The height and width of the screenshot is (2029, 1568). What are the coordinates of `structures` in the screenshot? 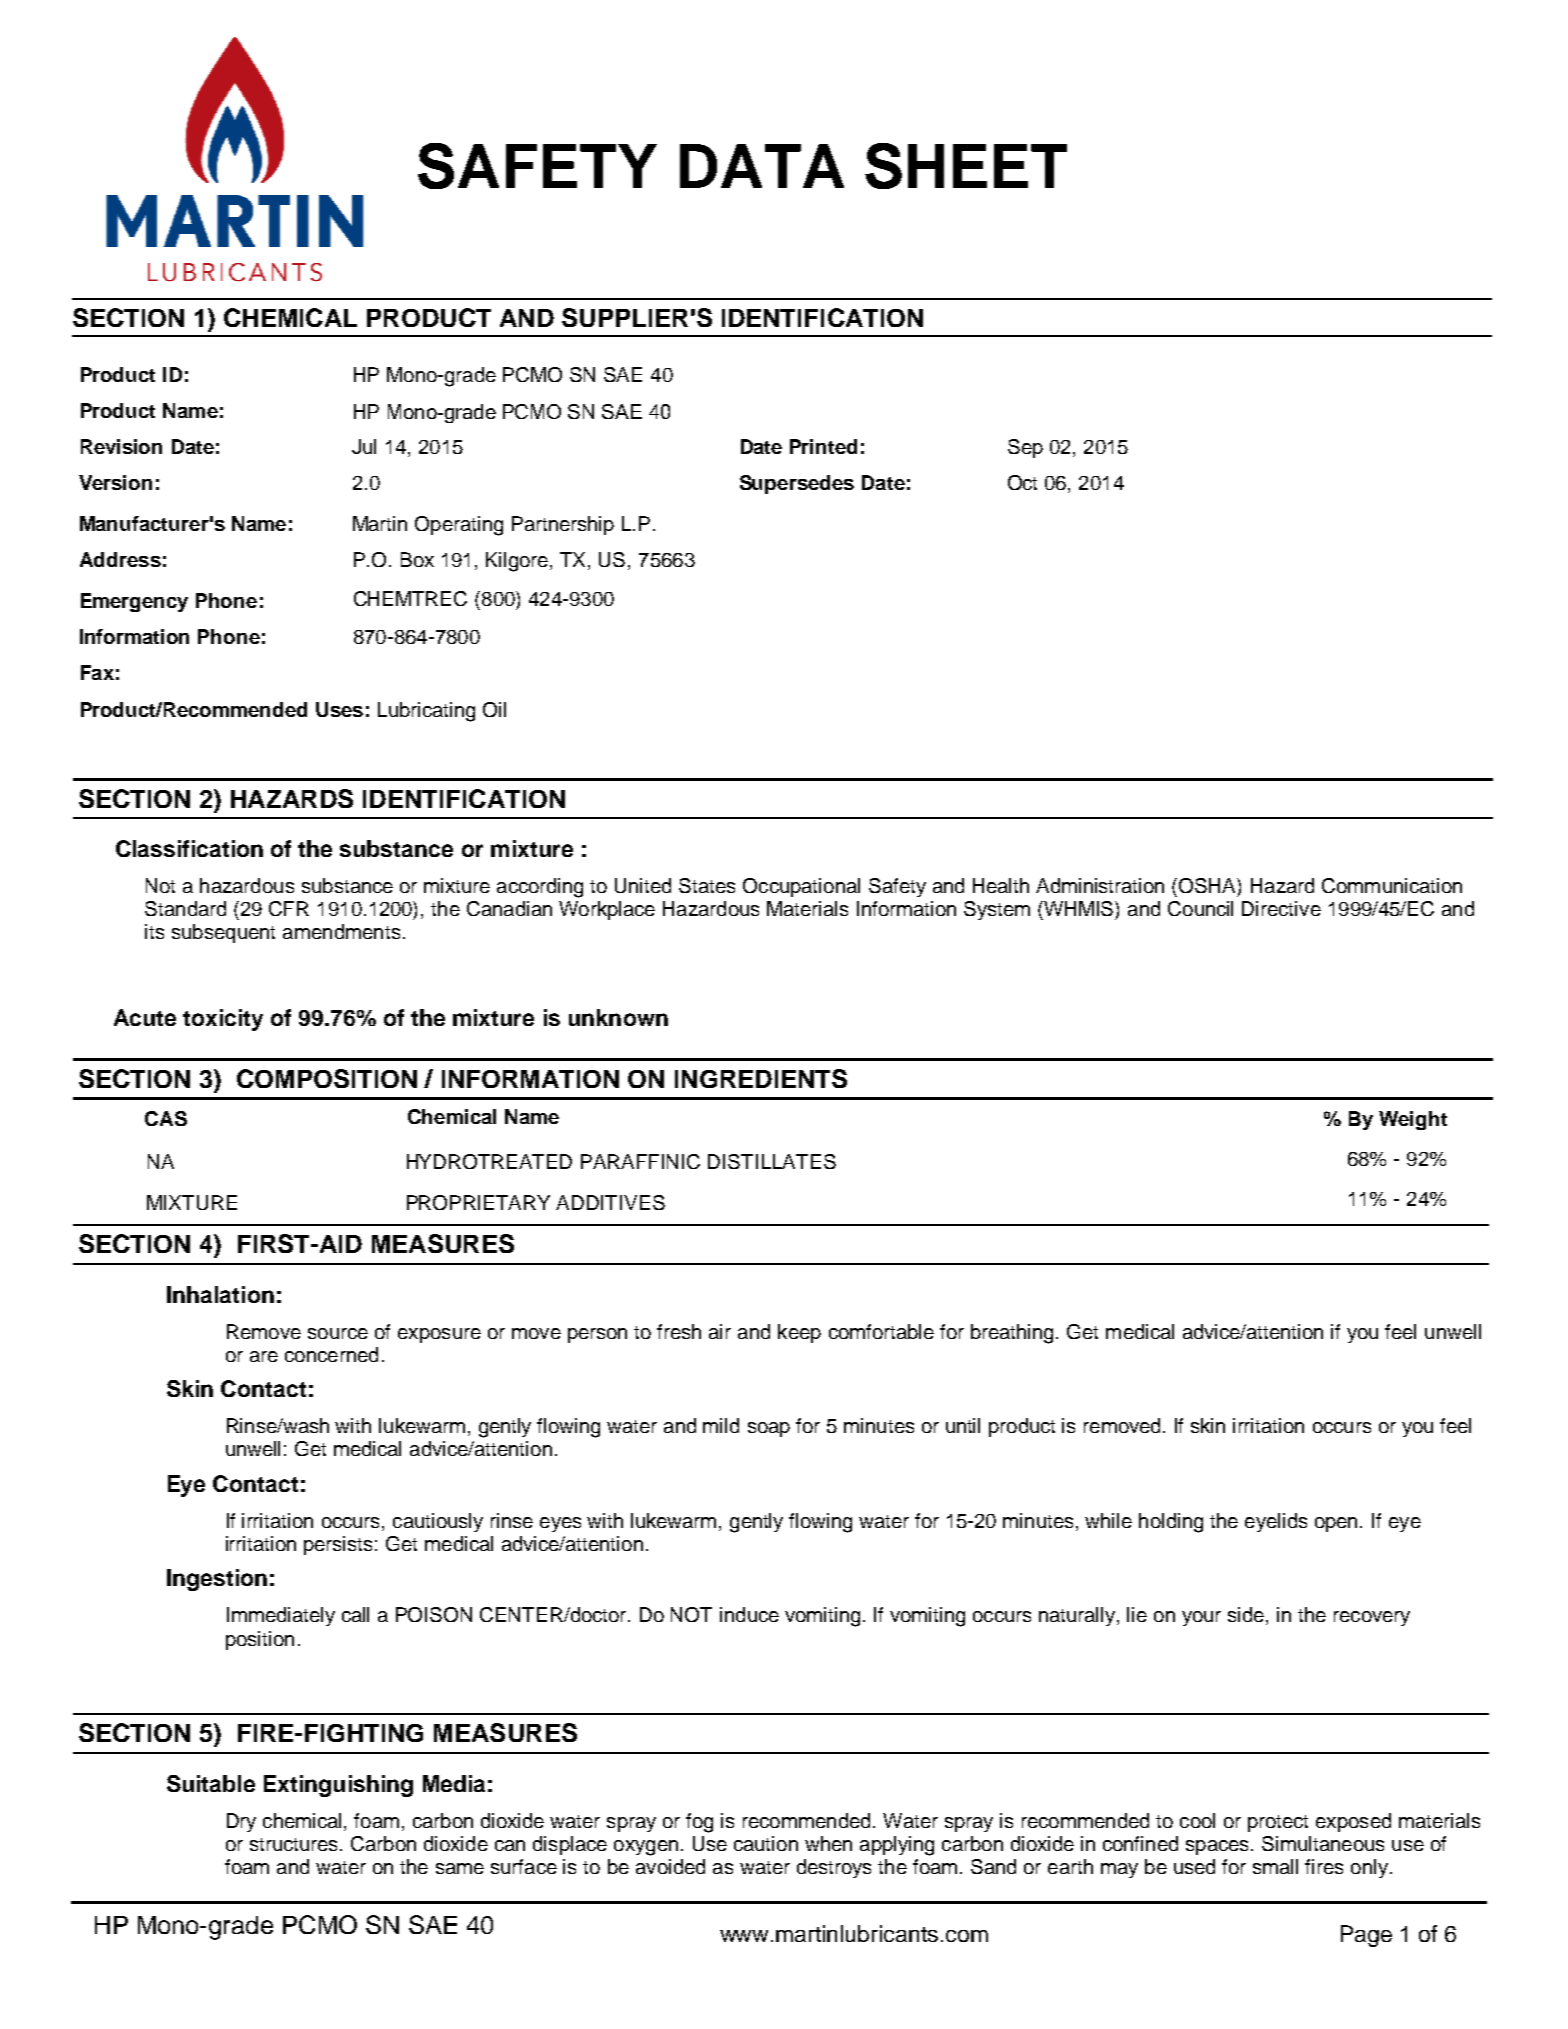 It's located at (295, 1844).
